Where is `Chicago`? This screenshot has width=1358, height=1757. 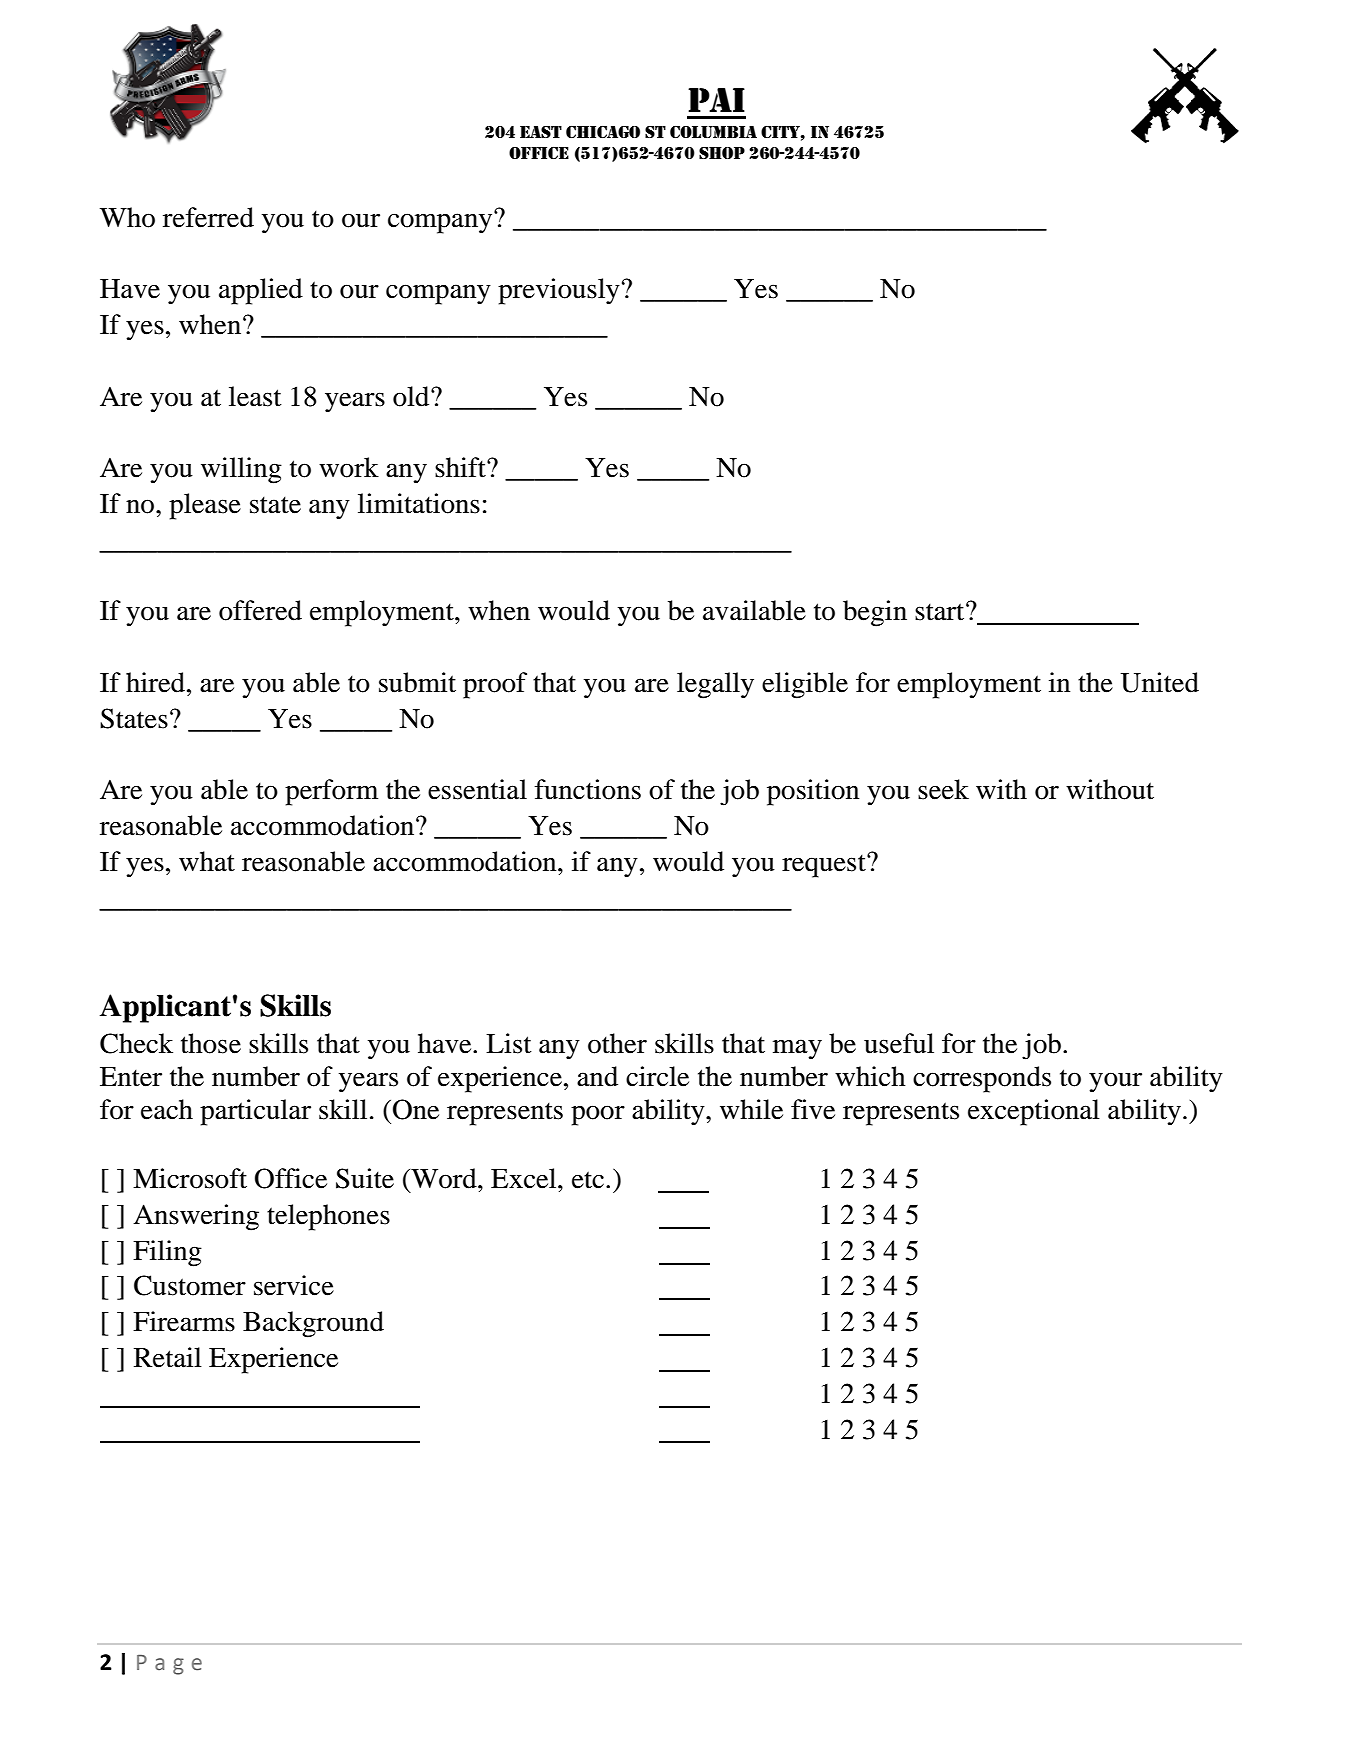
Chicago is located at coordinates (603, 132).
